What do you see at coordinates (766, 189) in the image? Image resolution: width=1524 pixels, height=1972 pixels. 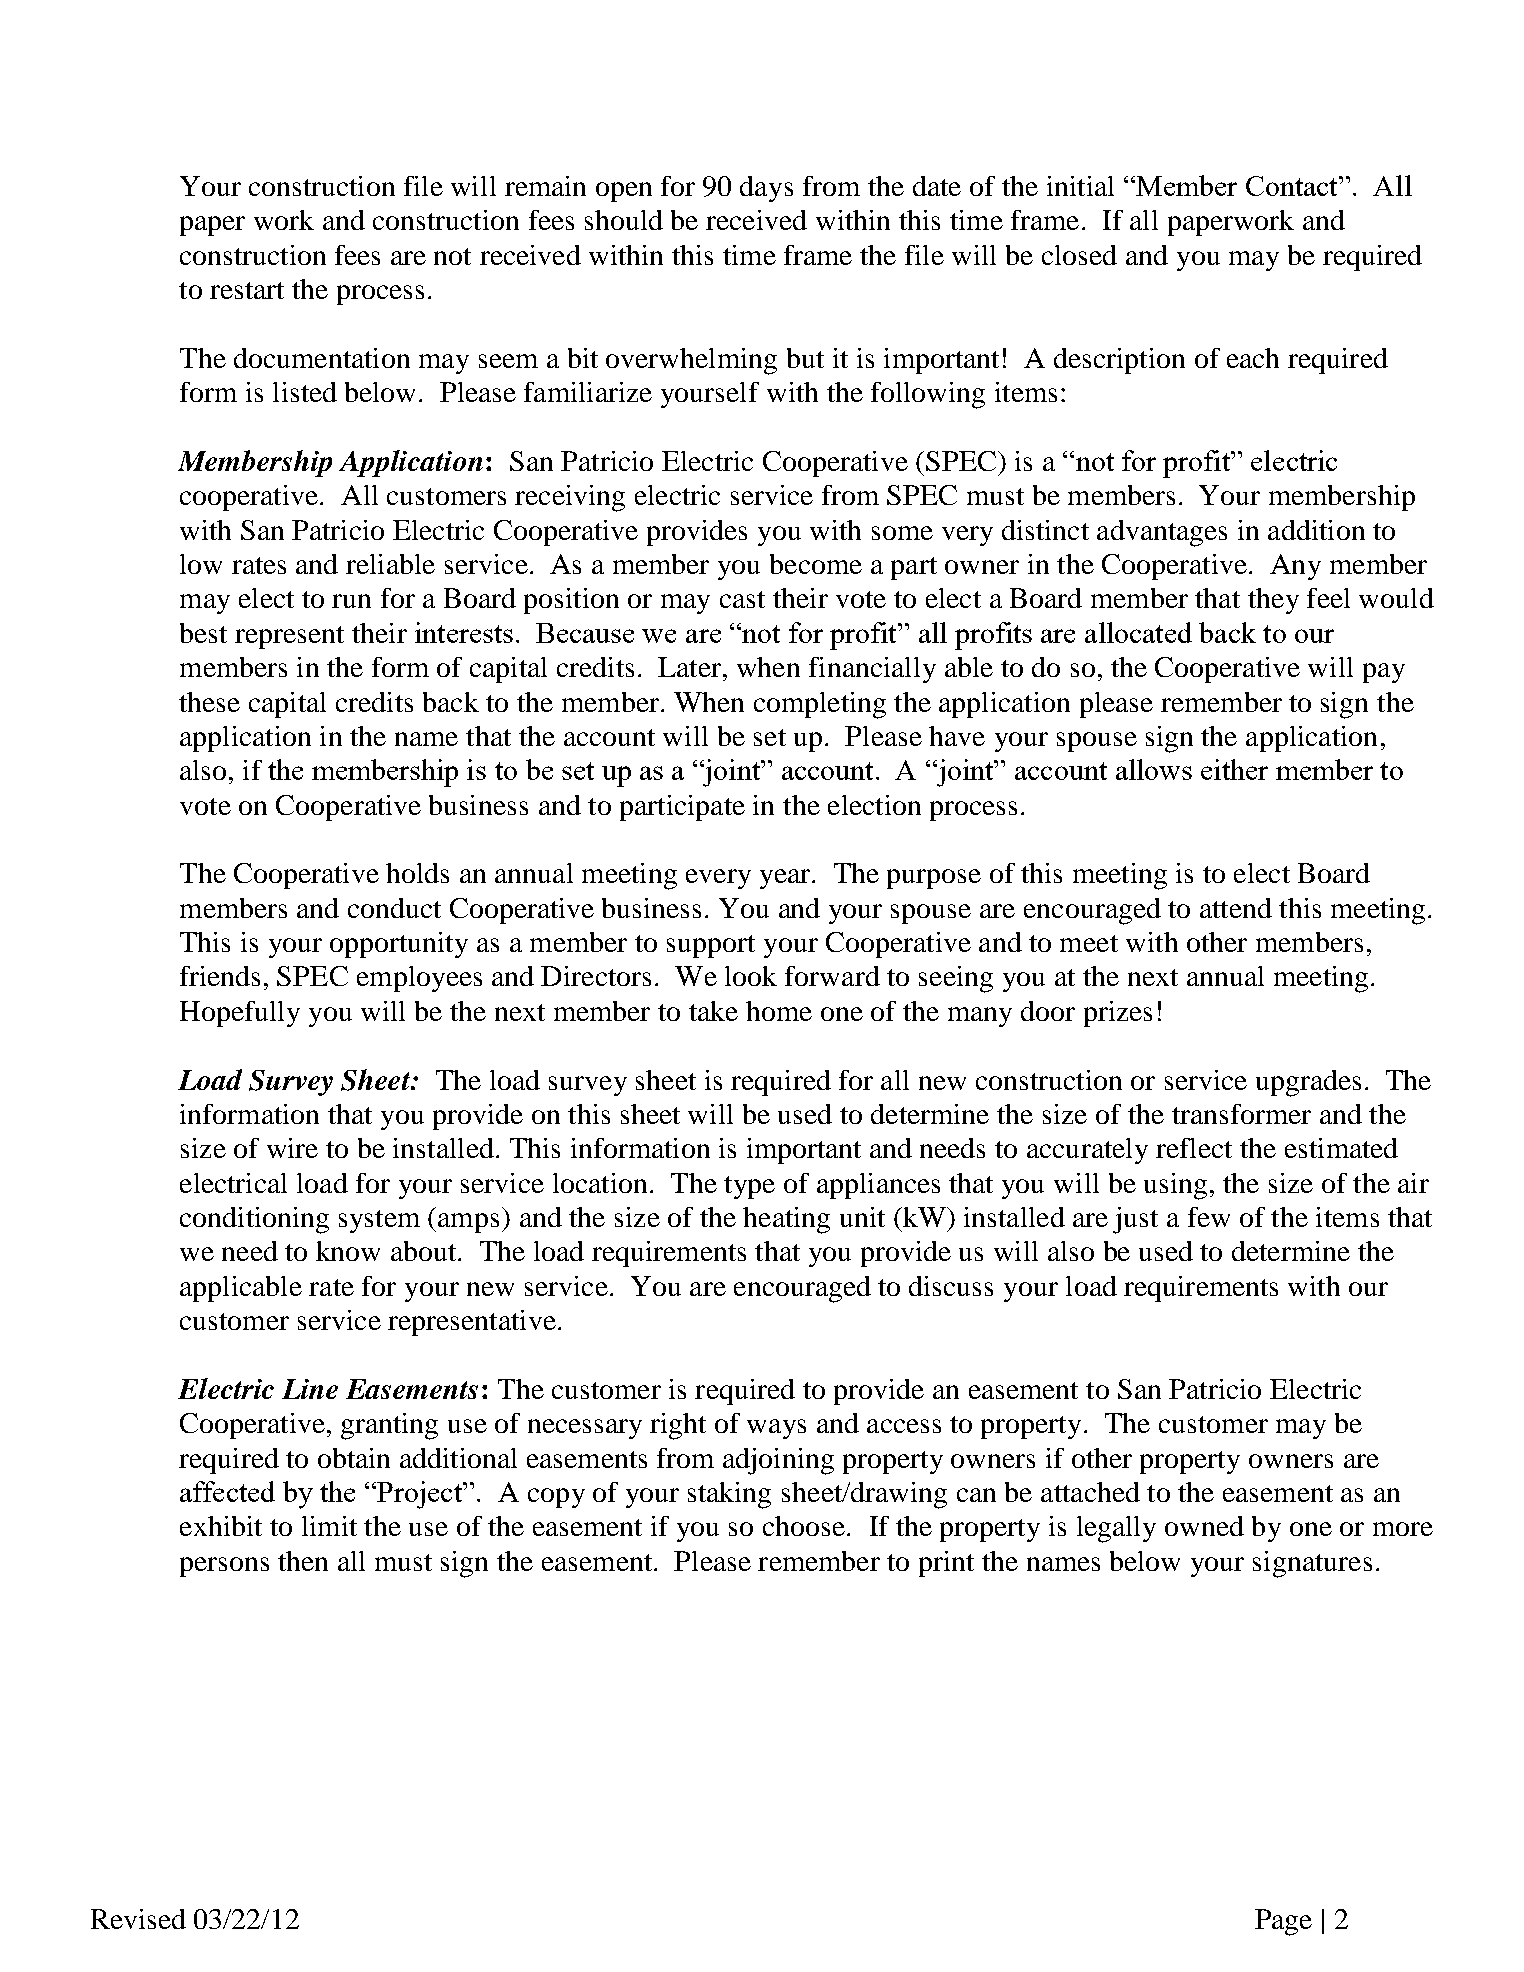 I see `days` at bounding box center [766, 189].
